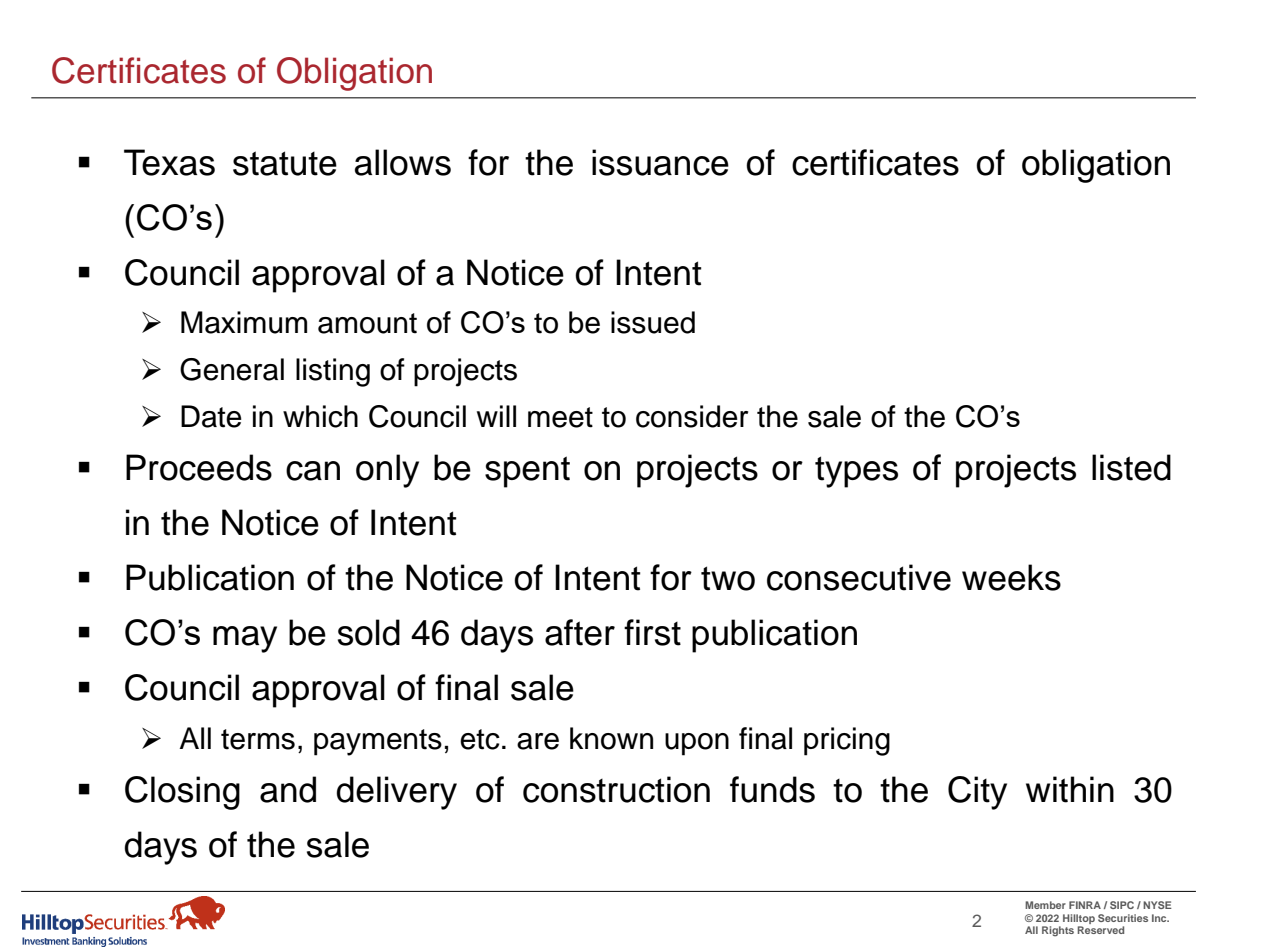  Describe the element at coordinates (1131, 467) in the screenshot. I see `listed` at that location.
